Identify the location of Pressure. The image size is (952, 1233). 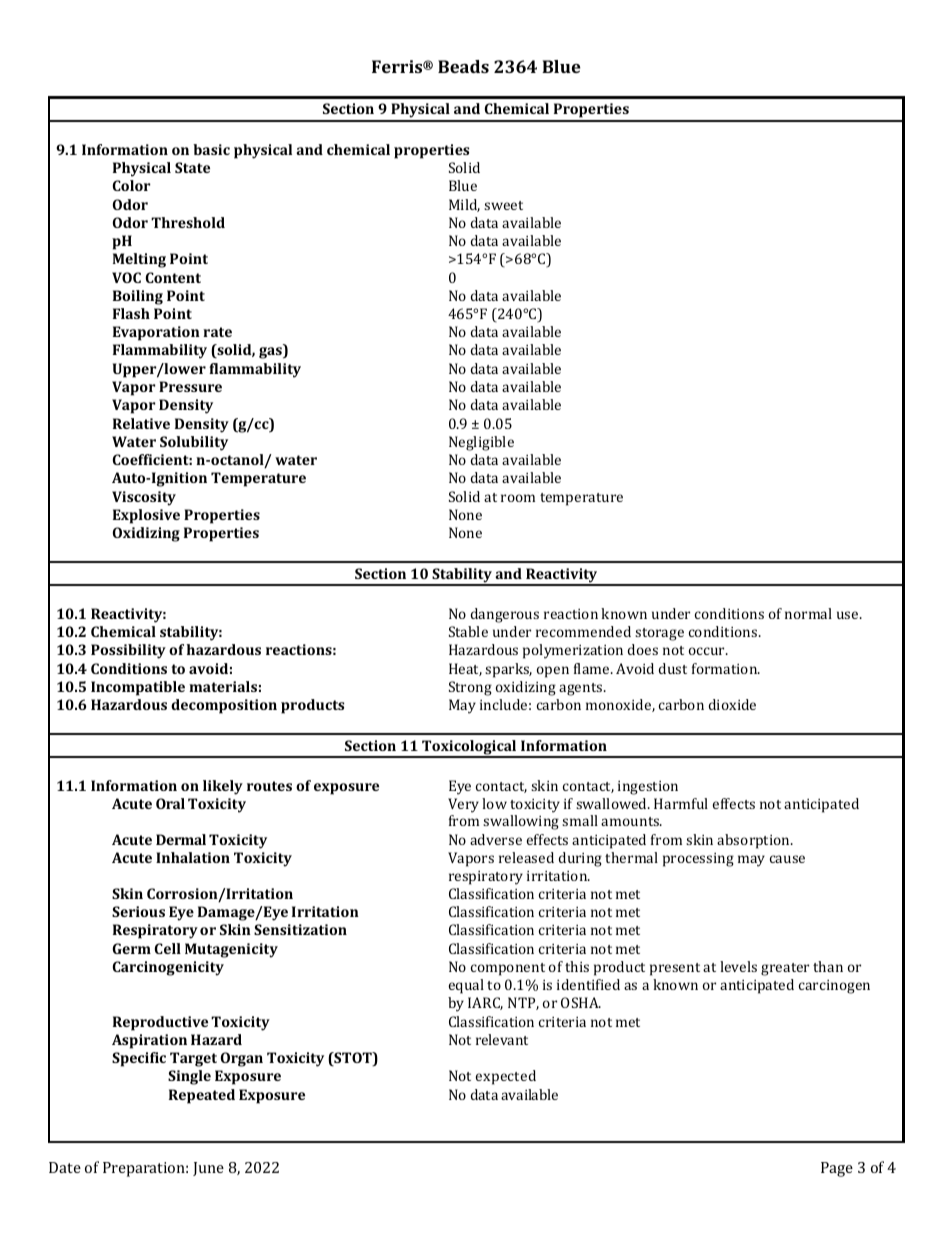
(190, 386).
